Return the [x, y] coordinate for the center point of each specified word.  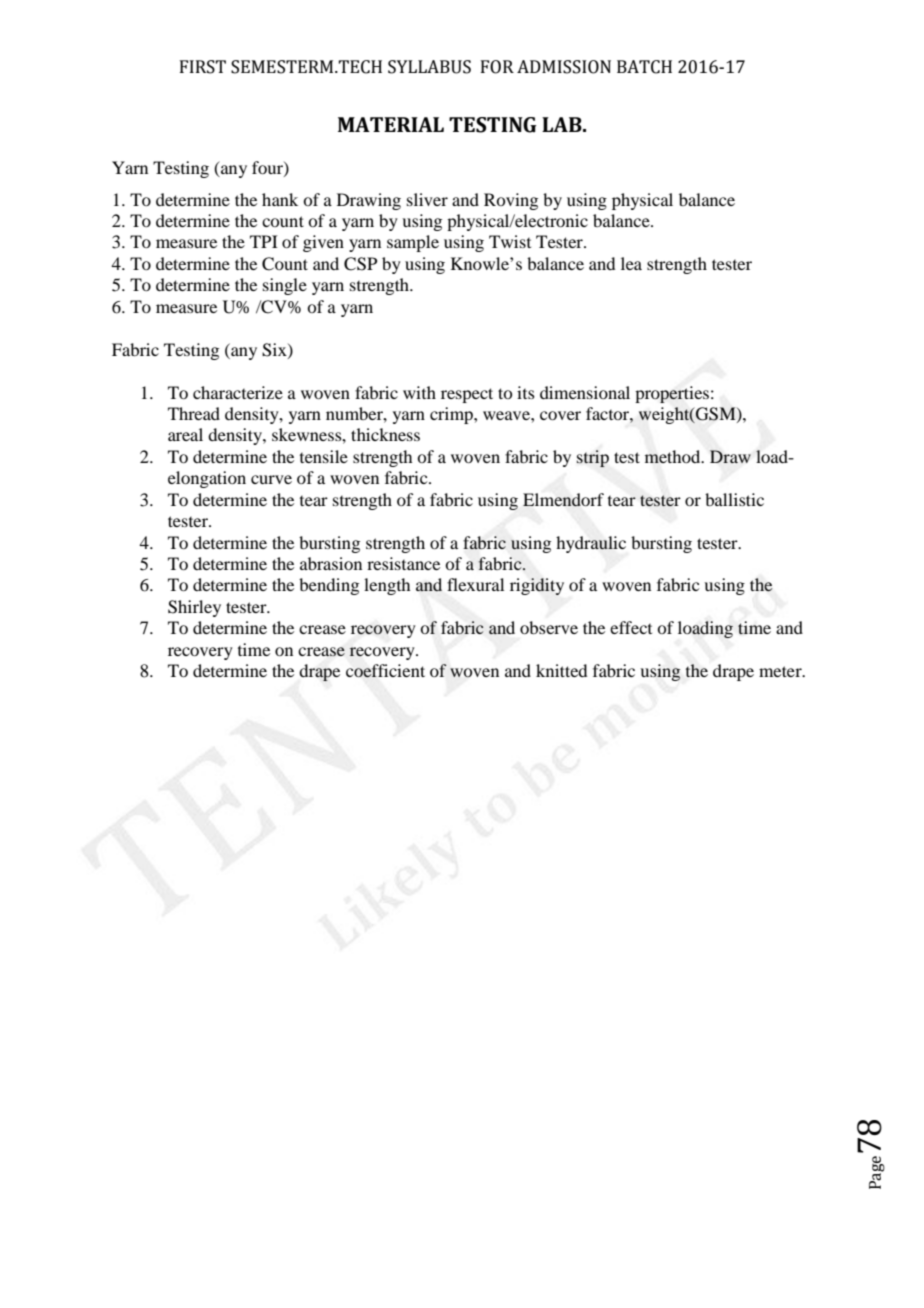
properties [672, 394]
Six [275, 350]
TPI [264, 241]
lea [631, 263]
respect [467, 395]
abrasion [331, 563]
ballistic [734, 499]
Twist [510, 241]
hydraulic [591, 544]
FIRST [203, 67]
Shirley [194, 608]
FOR [497, 67]
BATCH [644, 67]
